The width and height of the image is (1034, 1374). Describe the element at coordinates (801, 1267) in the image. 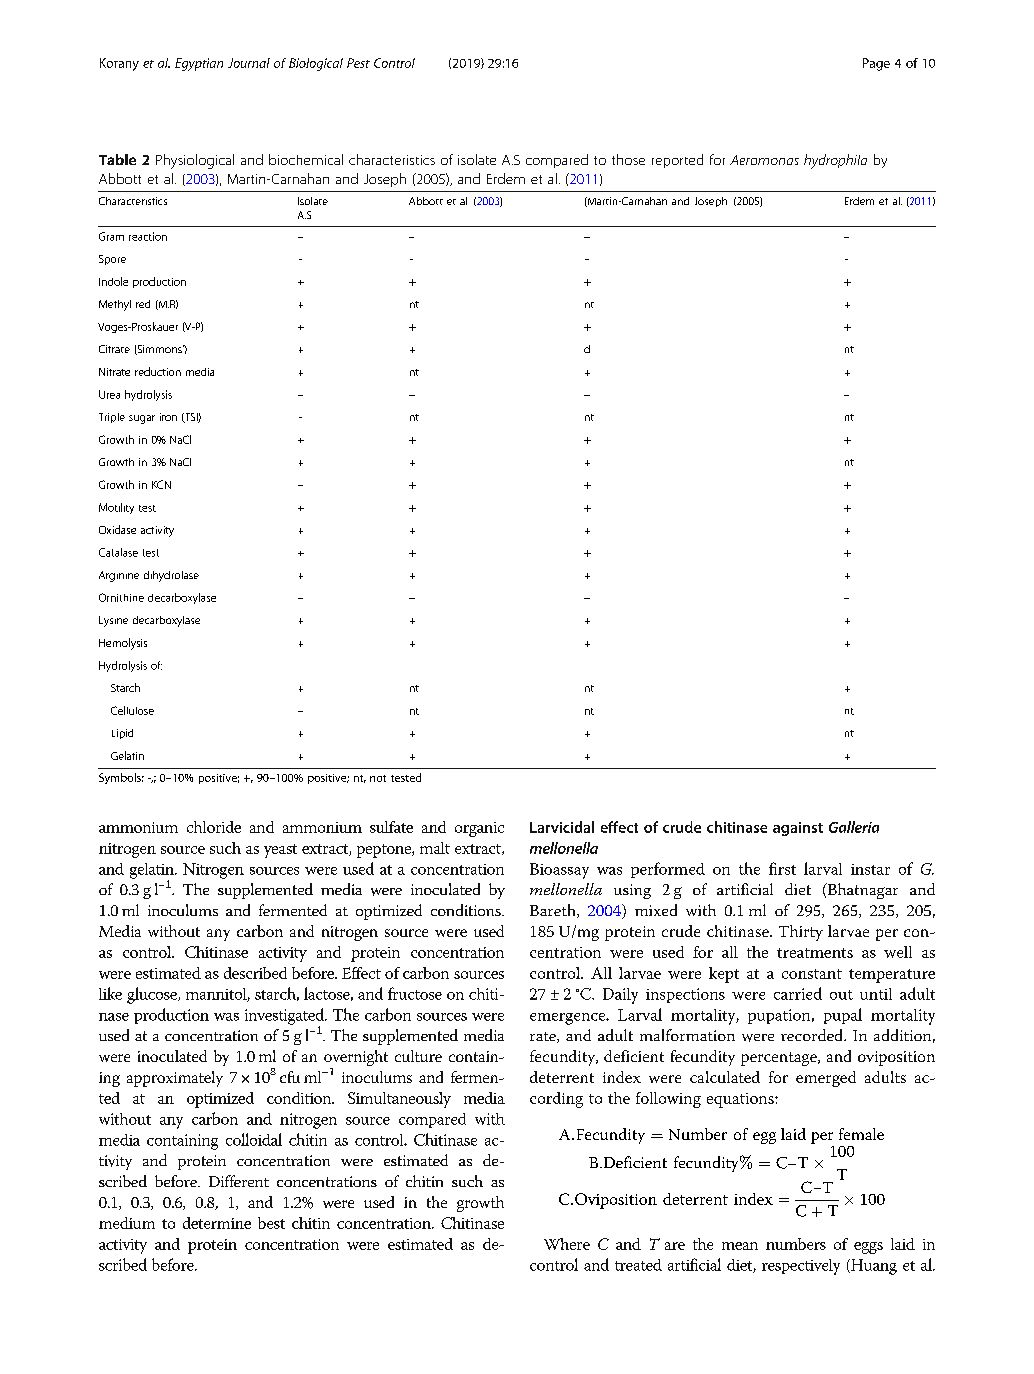

I see `respectively` at that location.
